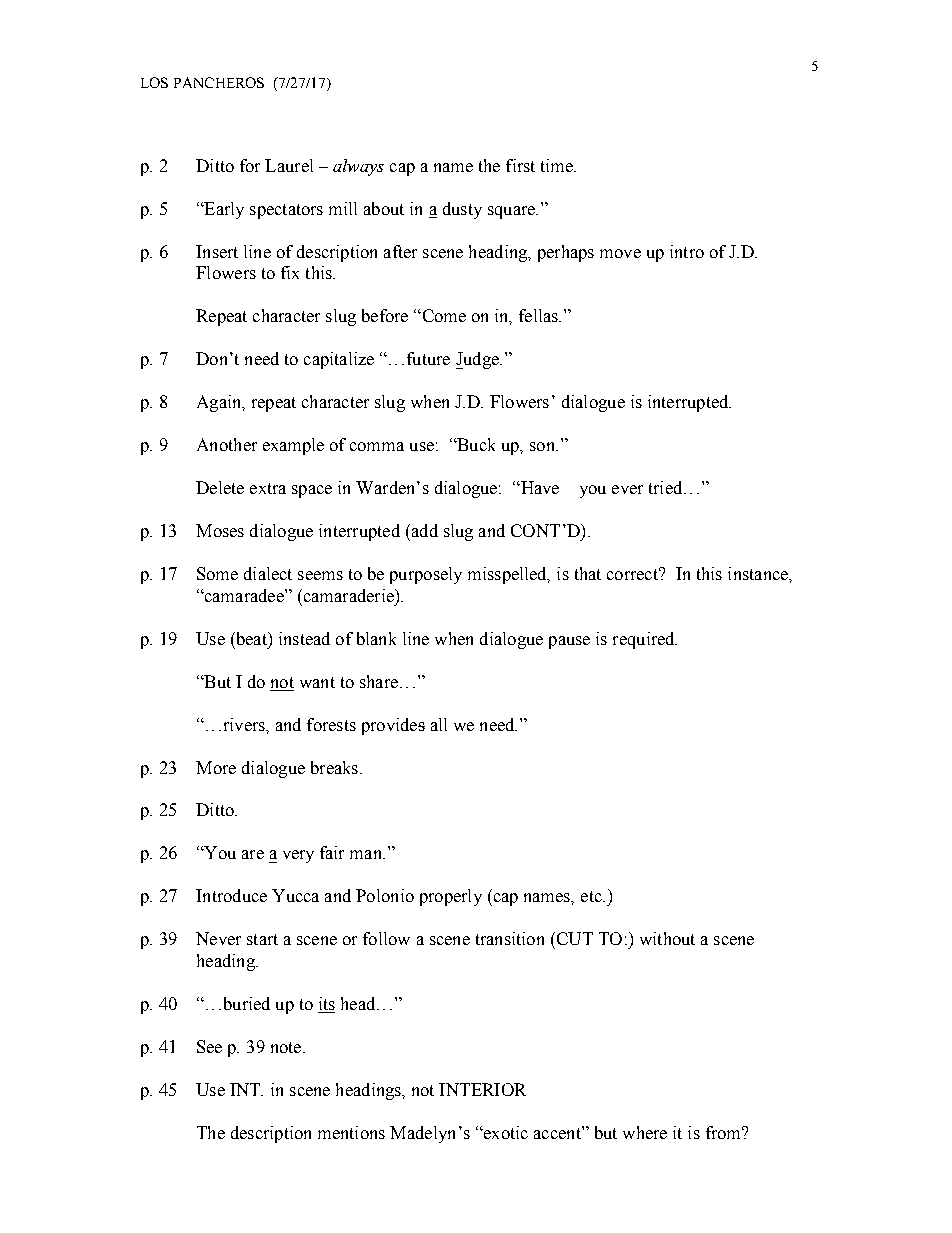 Image resolution: width=952 pixels, height=1233 pixels. Describe the element at coordinates (645, 1132) in the screenshot. I see `where` at that location.
